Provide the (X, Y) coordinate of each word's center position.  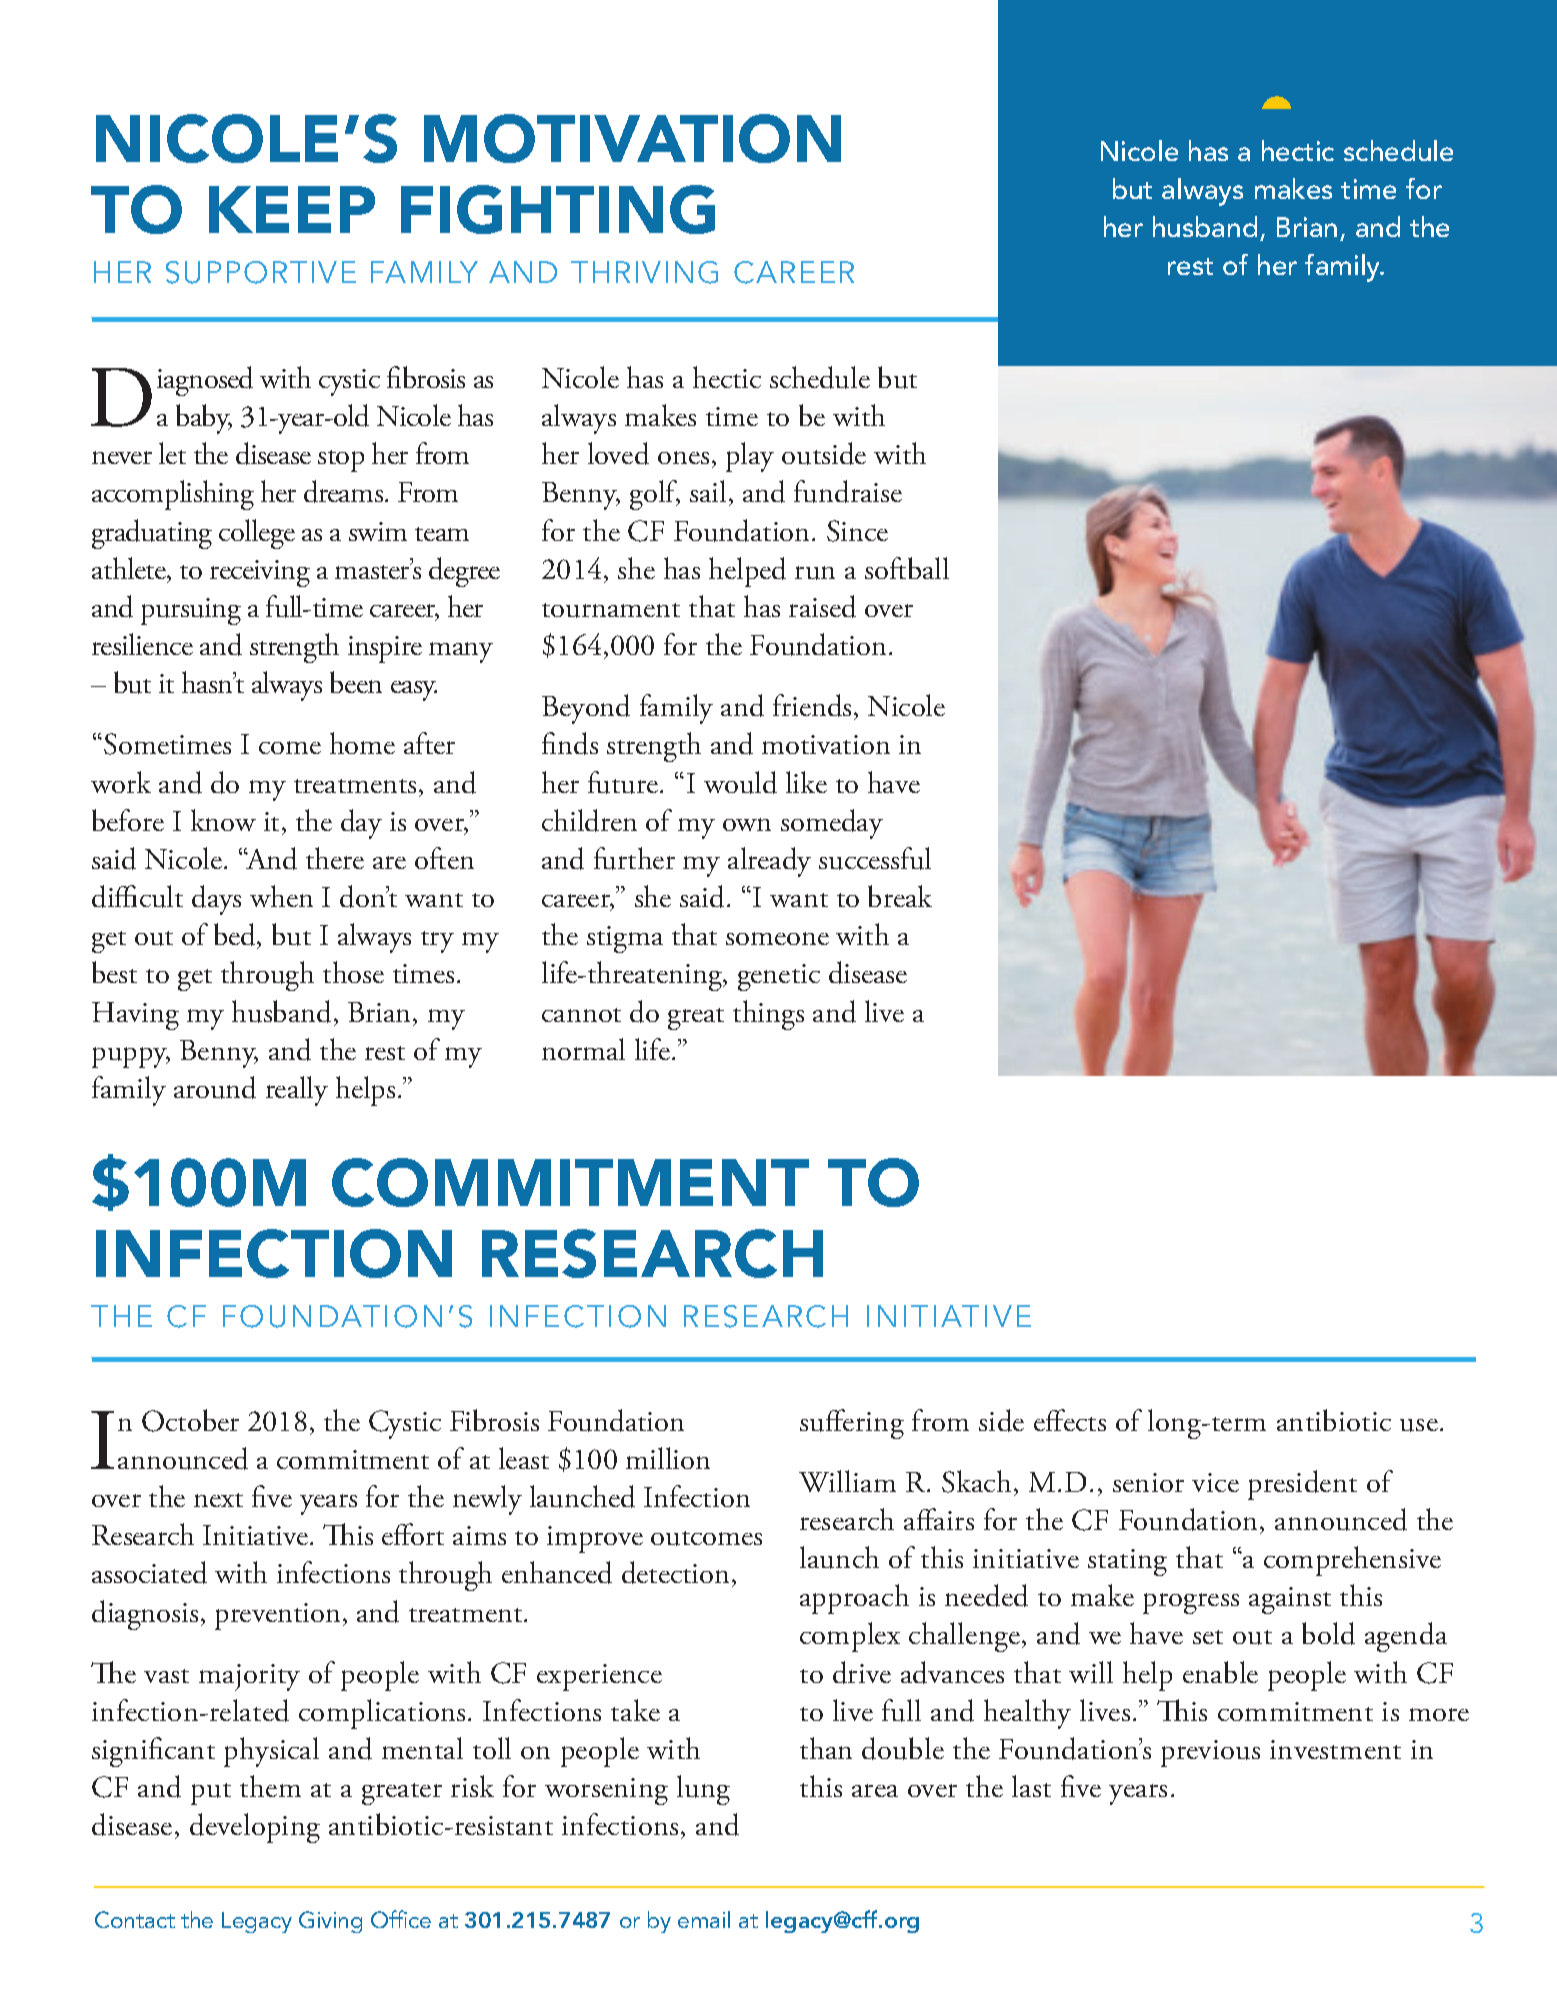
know (223, 820)
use (1419, 1425)
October (190, 1420)
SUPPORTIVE (261, 272)
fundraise (848, 491)
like (806, 782)
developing (255, 1828)
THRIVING (644, 272)
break (900, 896)
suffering (852, 1424)
